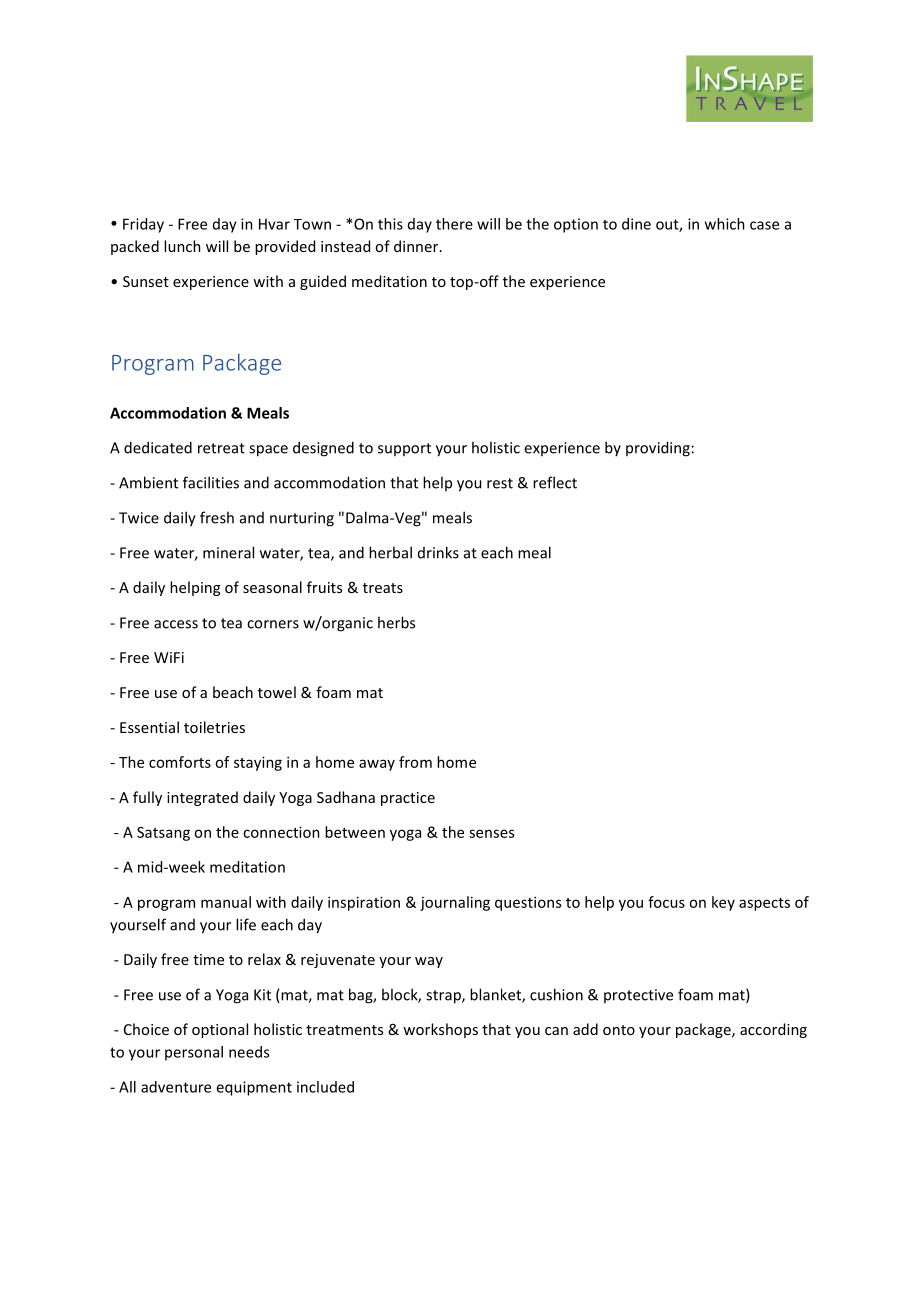 This screenshot has height=1308, width=924. What do you see at coordinates (217, 517) in the screenshot?
I see `fresh` at bounding box center [217, 517].
